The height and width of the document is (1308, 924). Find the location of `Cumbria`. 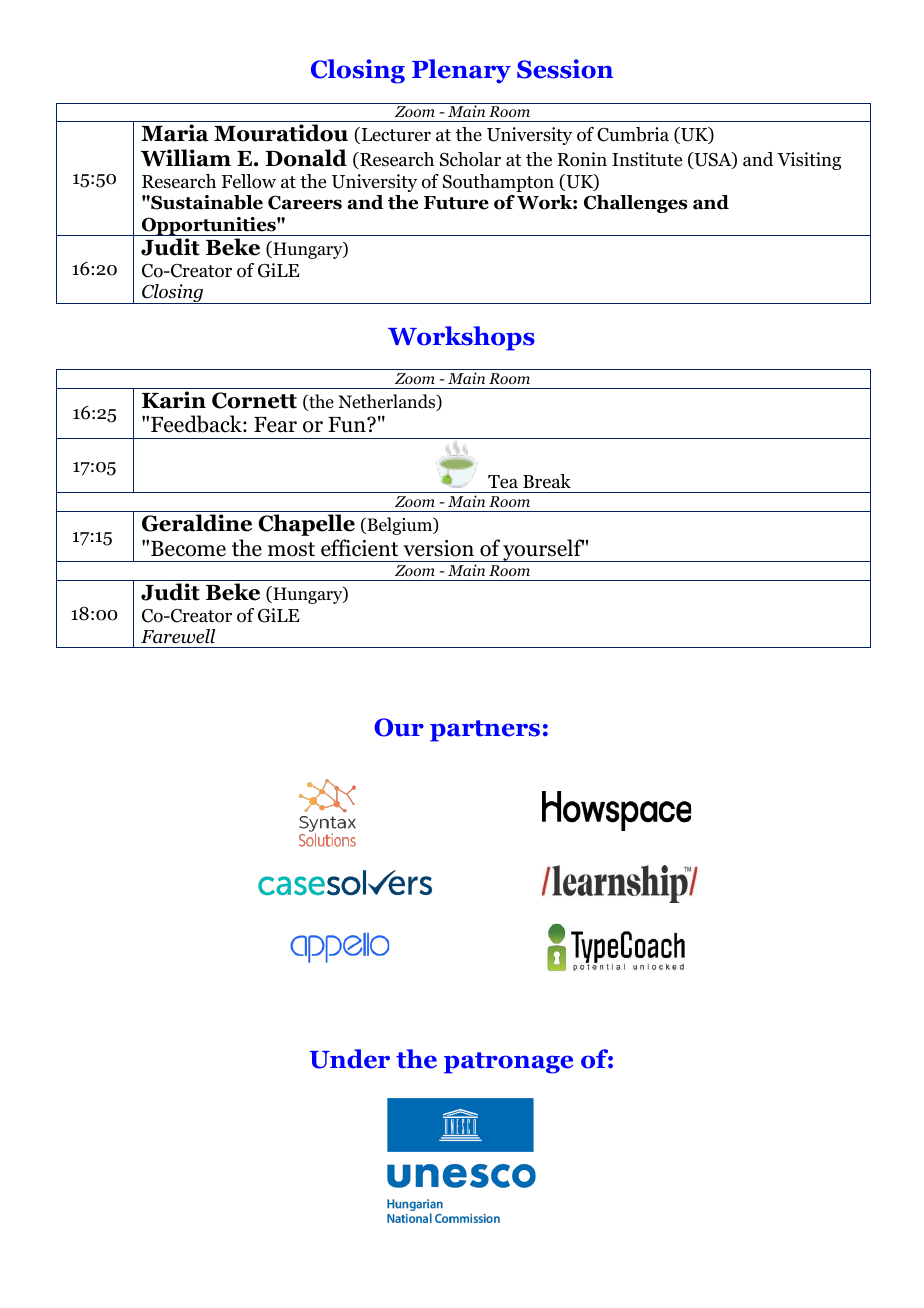

Cumbria is located at coordinates (633, 134).
